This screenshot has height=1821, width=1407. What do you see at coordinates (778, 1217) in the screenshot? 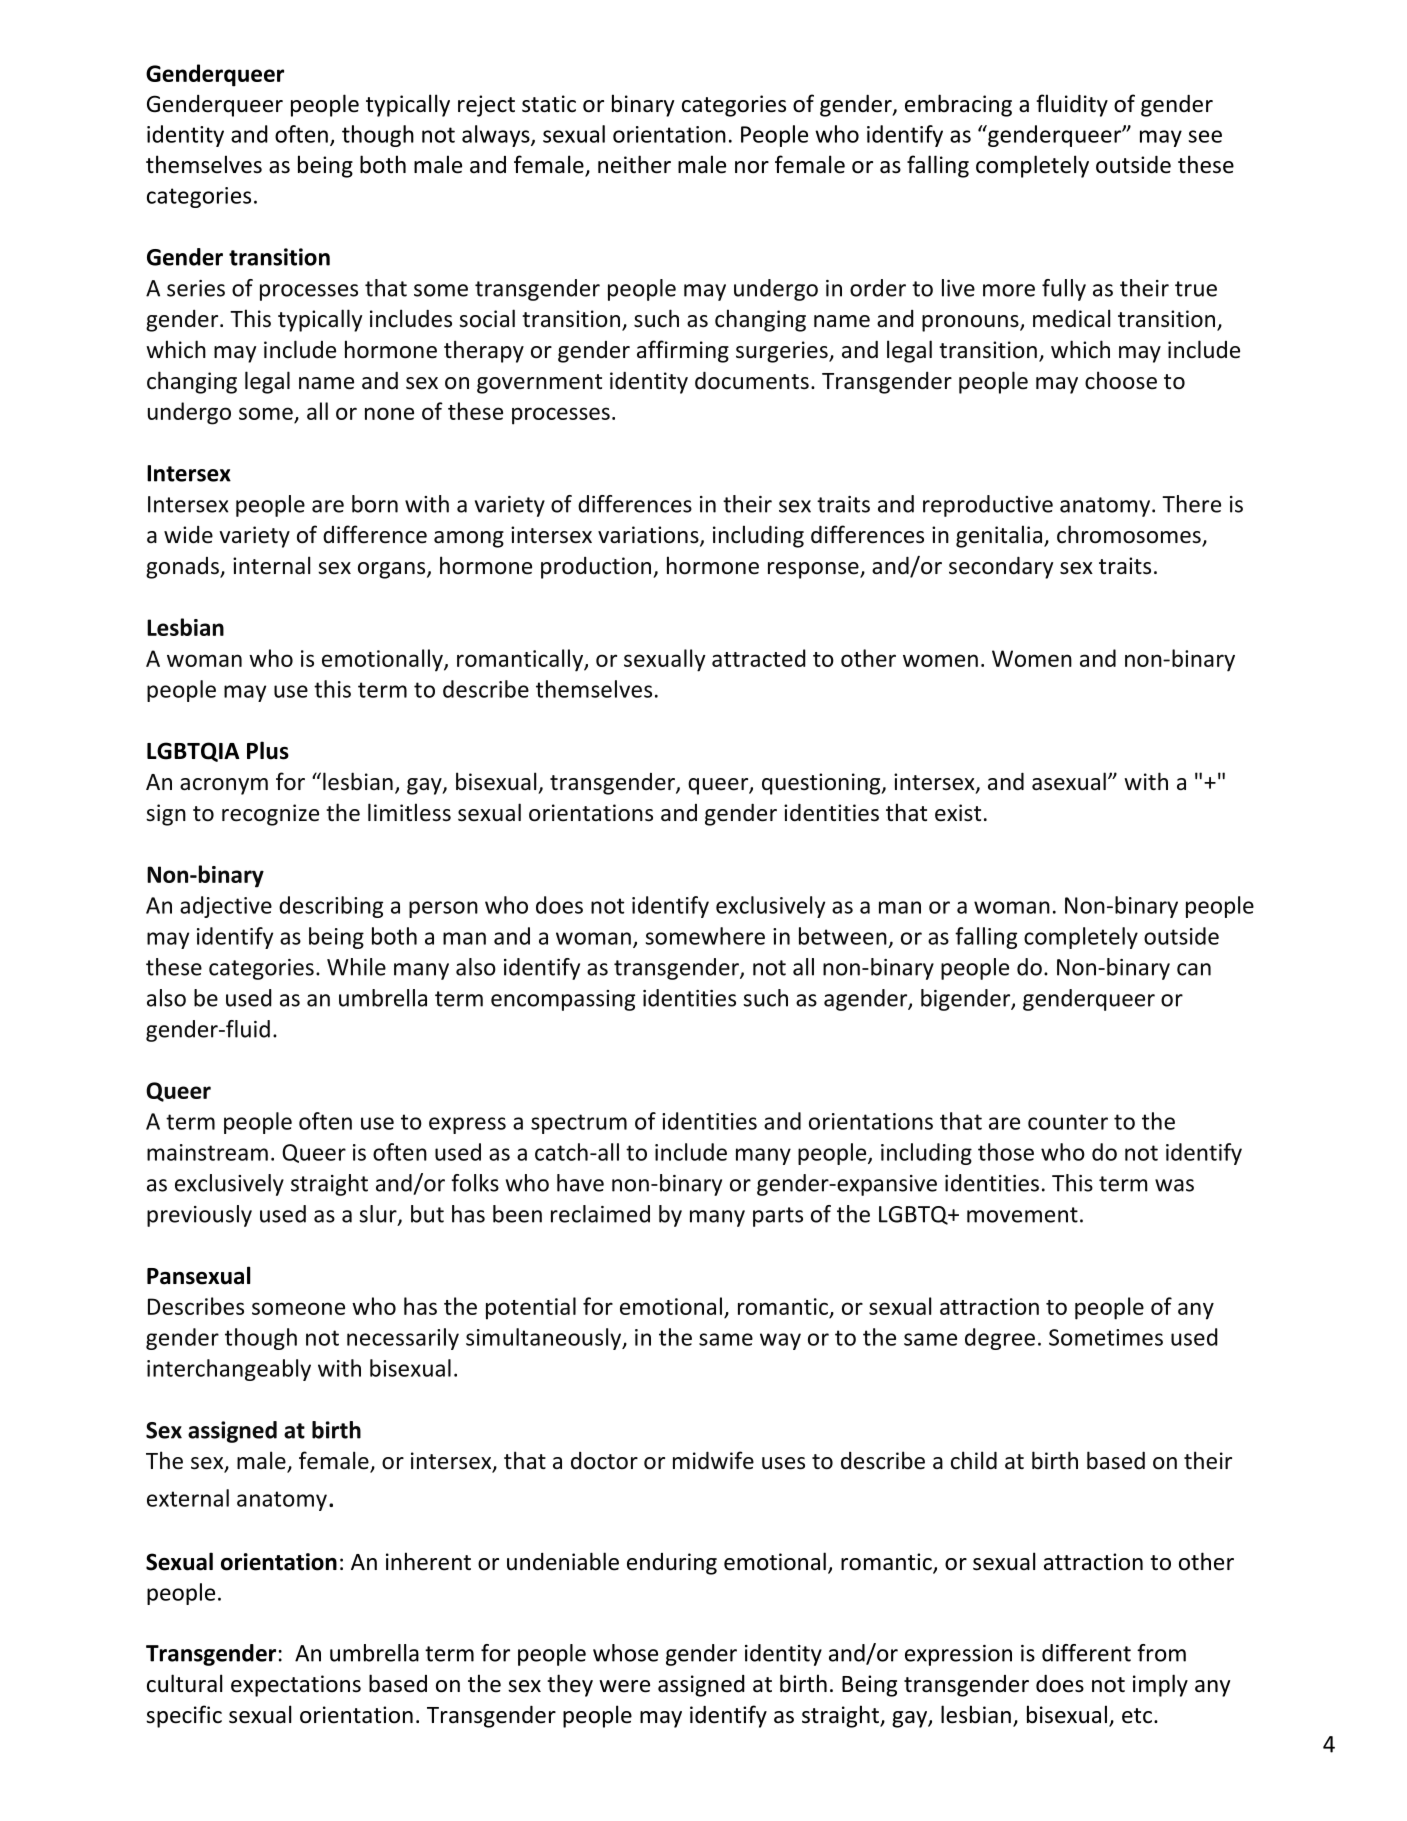
I see `parts` at bounding box center [778, 1217].
